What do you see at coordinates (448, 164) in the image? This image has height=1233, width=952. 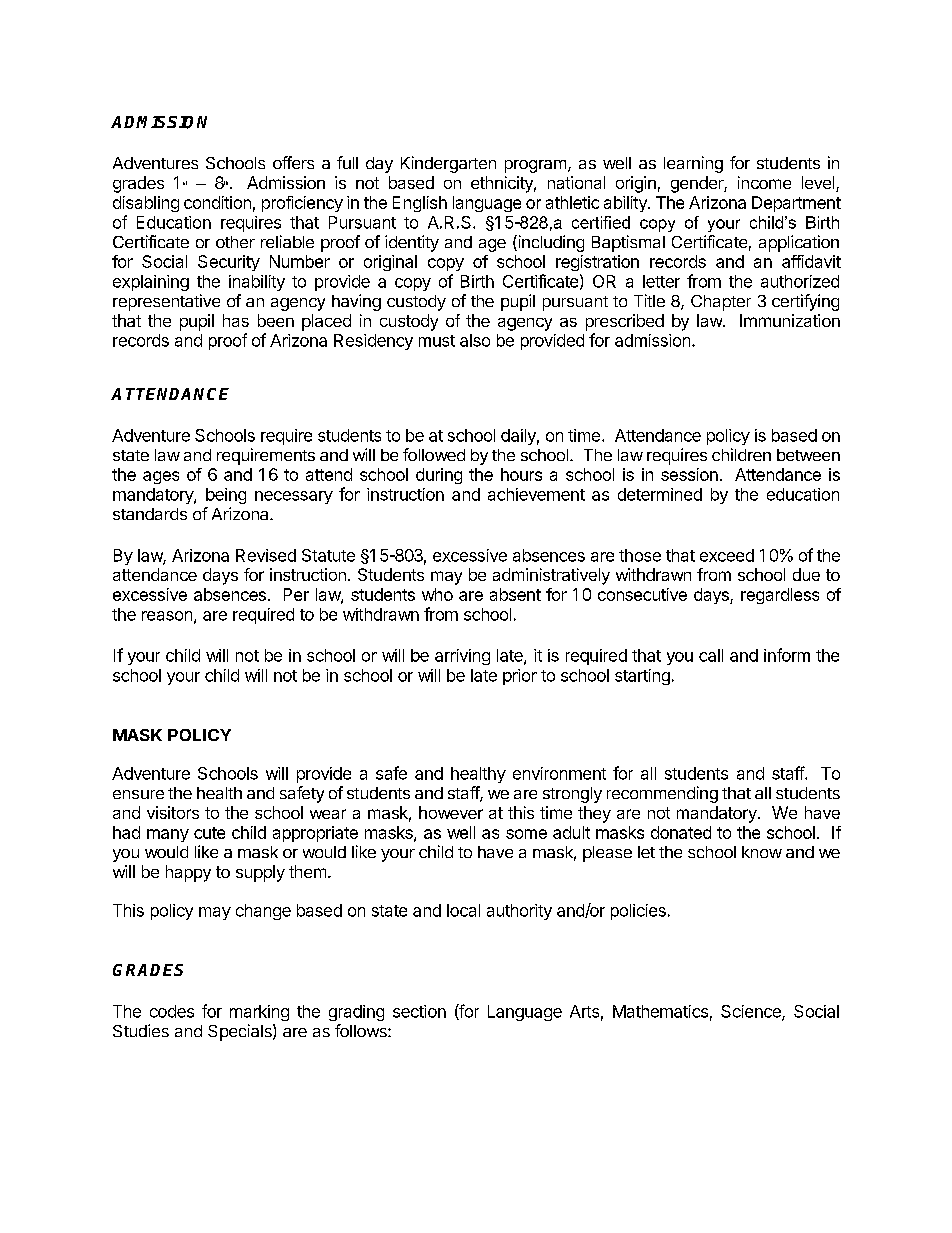 I see `Kindergarten` at bounding box center [448, 164].
